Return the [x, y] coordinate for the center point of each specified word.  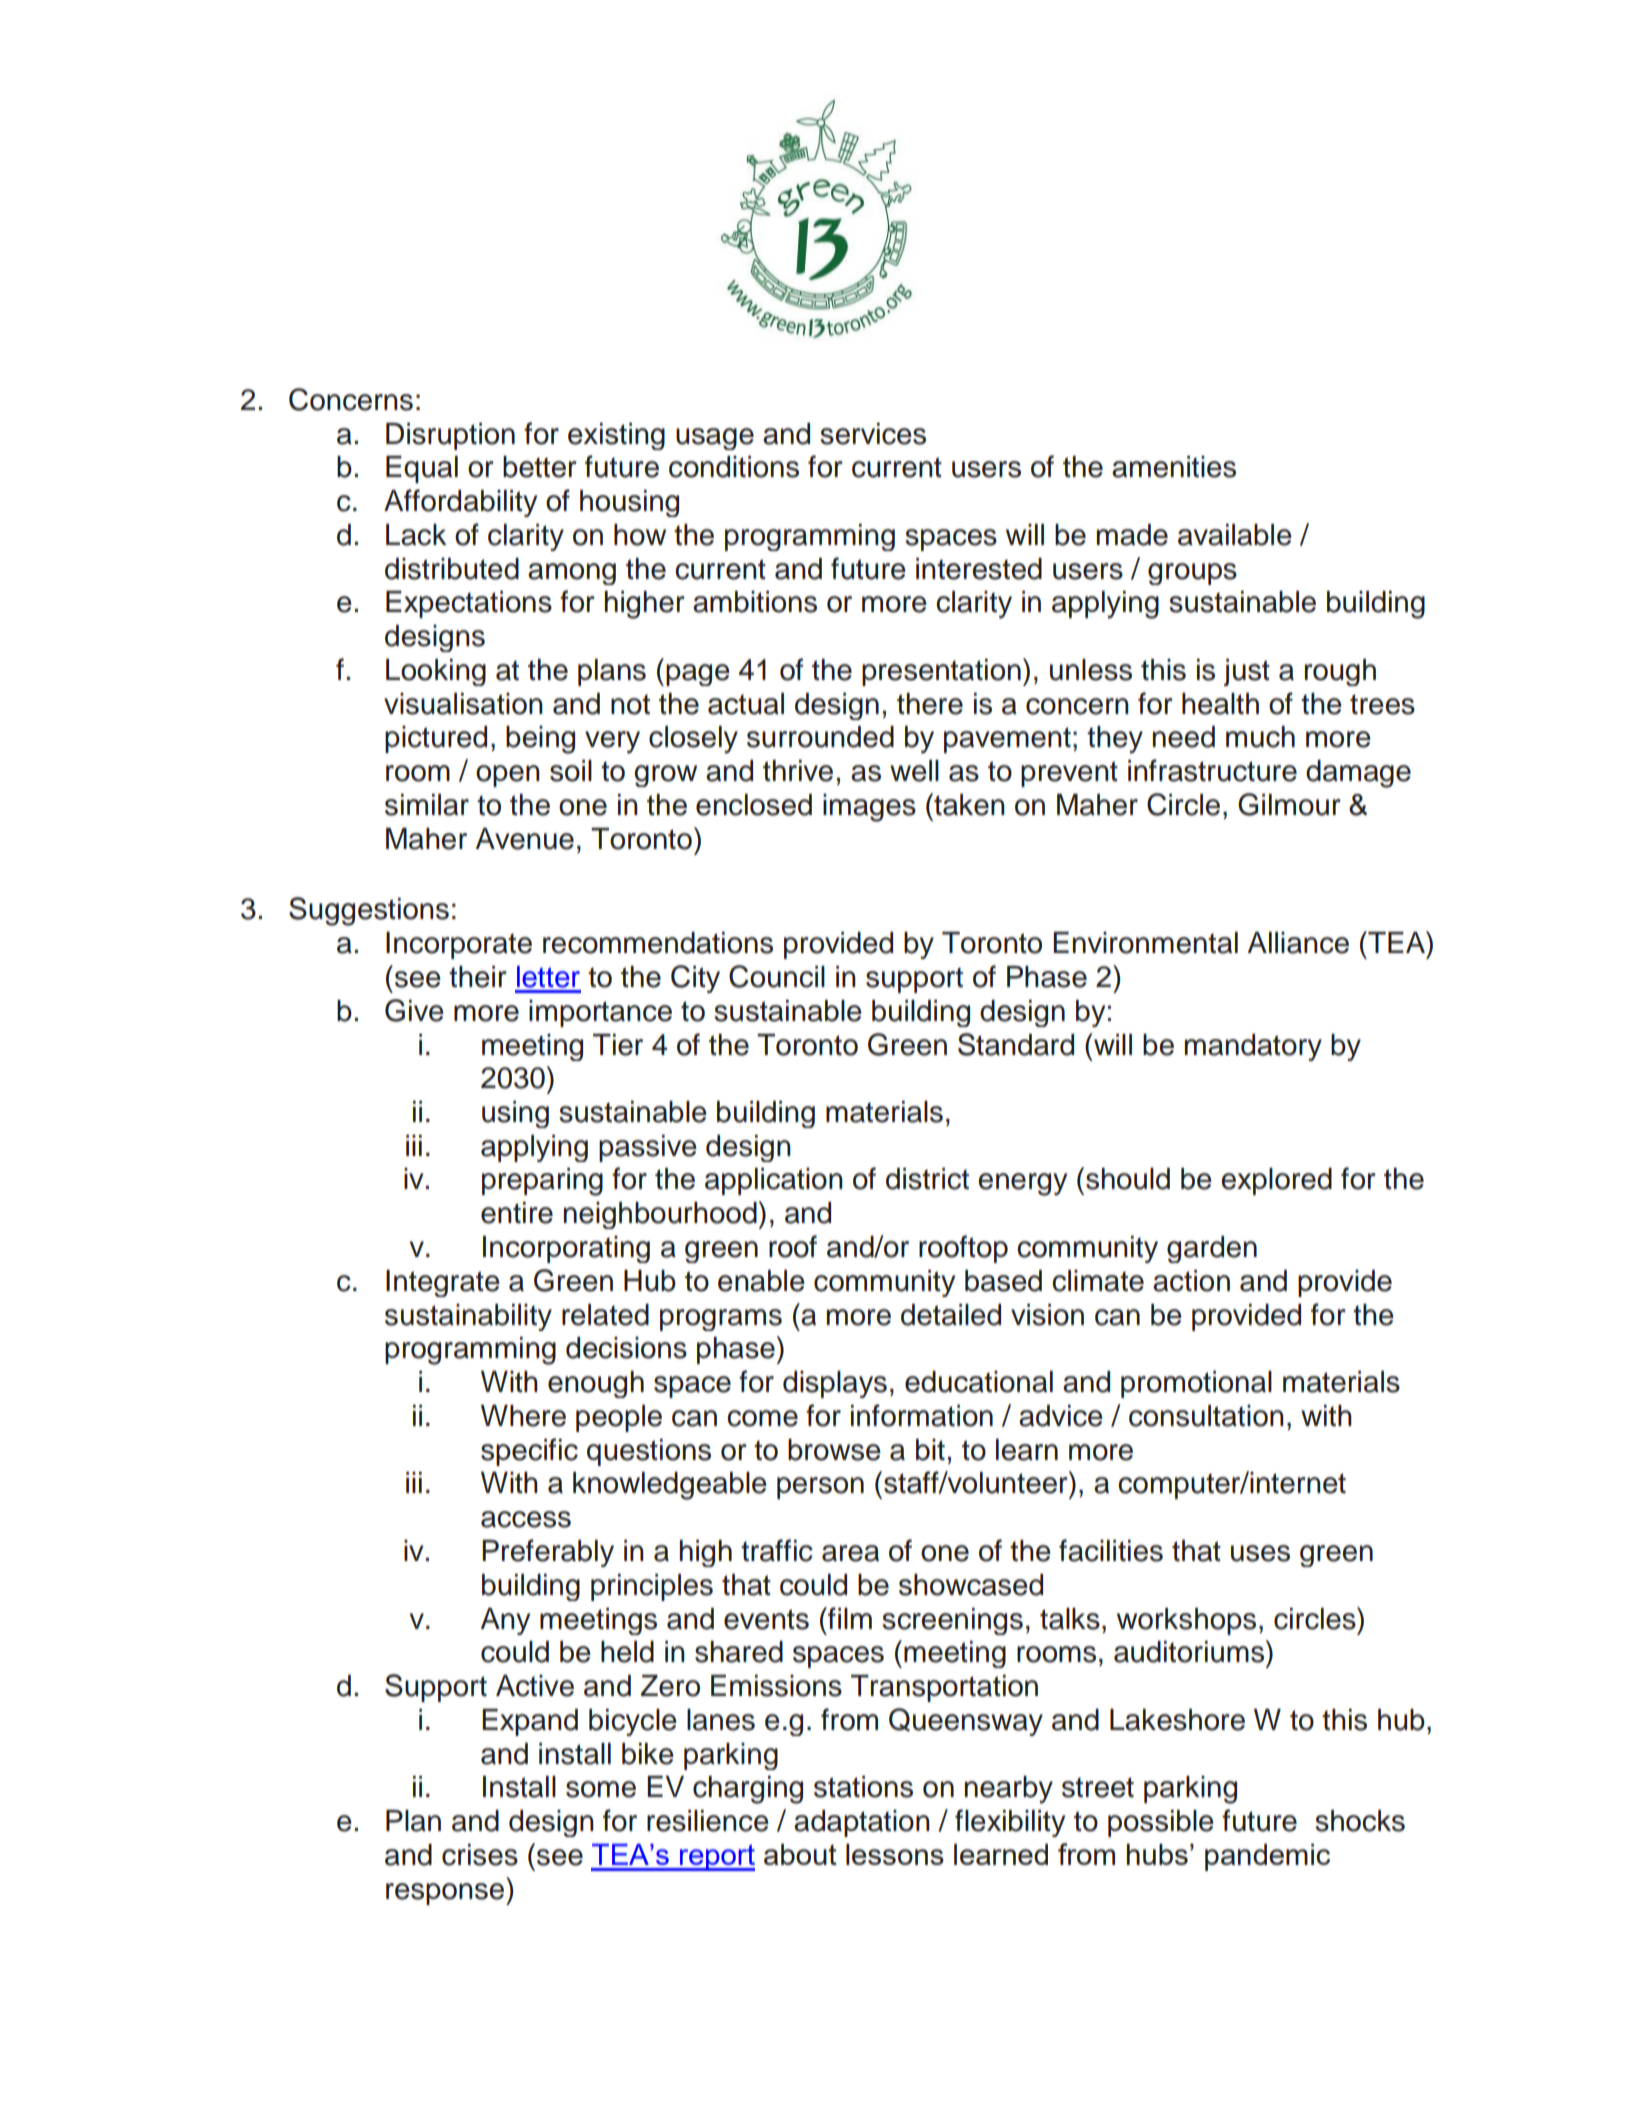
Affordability [460, 503]
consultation [1206, 1416]
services [873, 434]
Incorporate [459, 945]
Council [777, 976]
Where [523, 1416]
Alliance [1298, 943]
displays [835, 1384]
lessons [895, 1854]
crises [480, 1855]
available [1235, 535]
